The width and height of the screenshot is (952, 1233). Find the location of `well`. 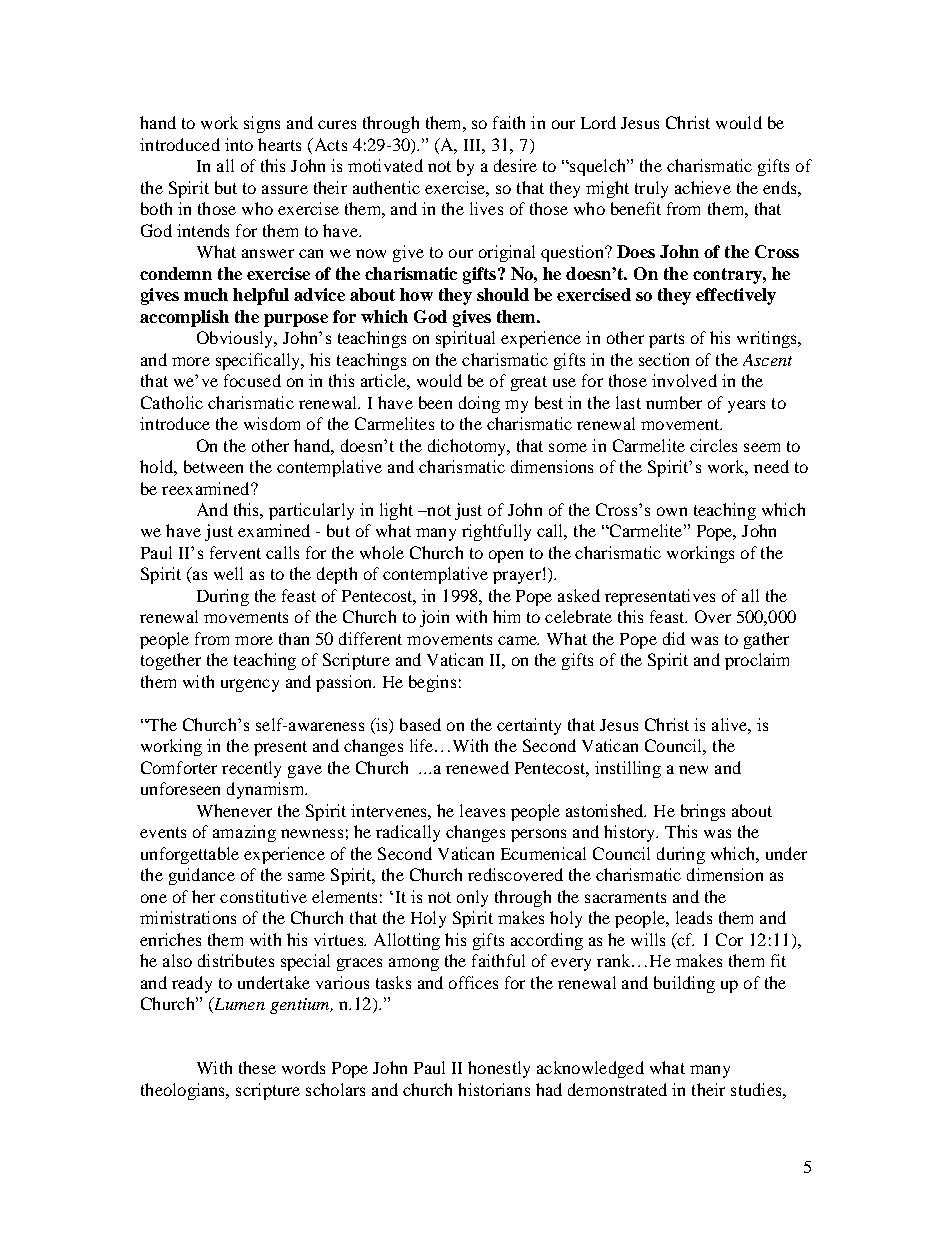

well is located at coordinates (228, 573).
